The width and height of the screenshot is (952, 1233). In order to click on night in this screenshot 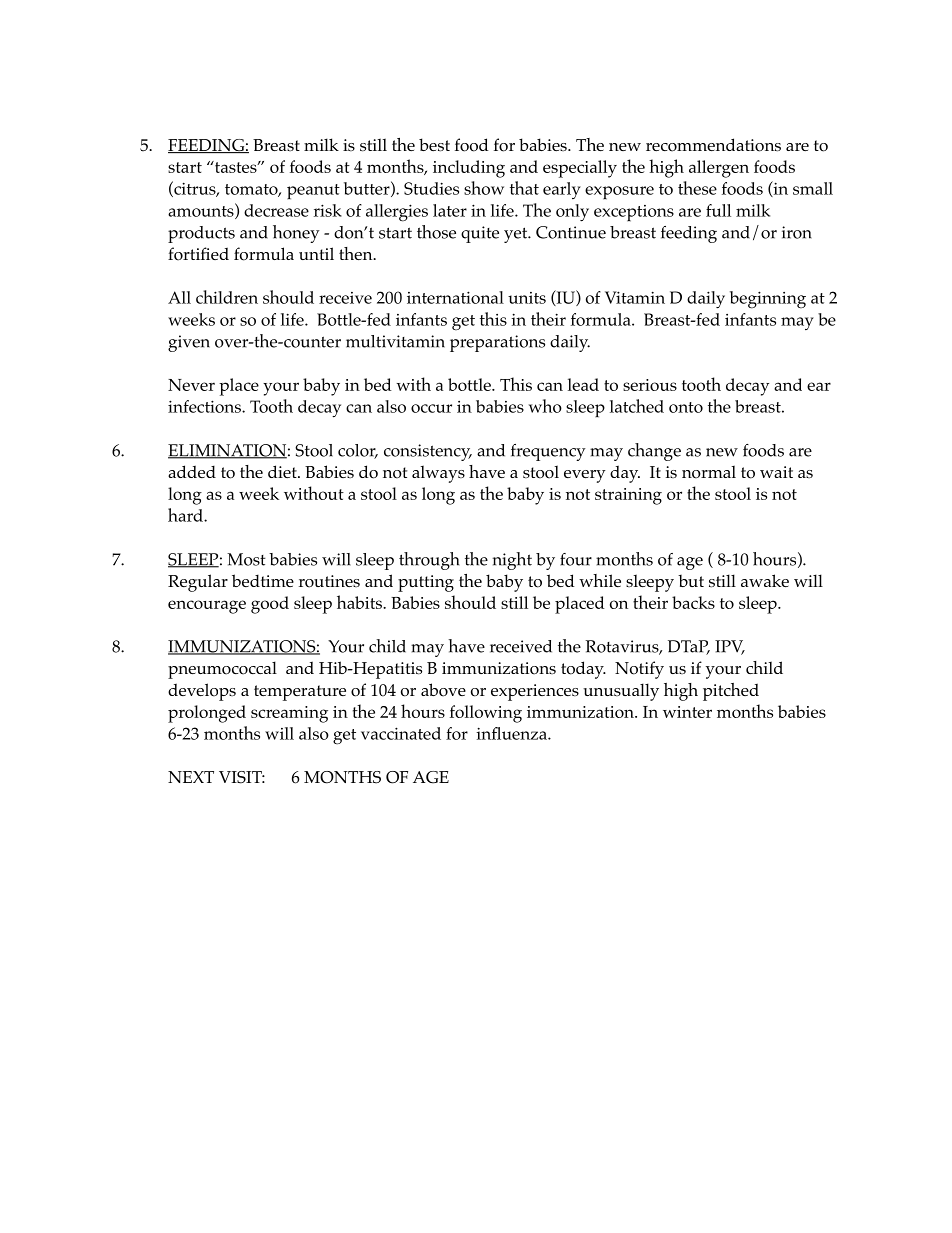, I will do `click(512, 561)`.
